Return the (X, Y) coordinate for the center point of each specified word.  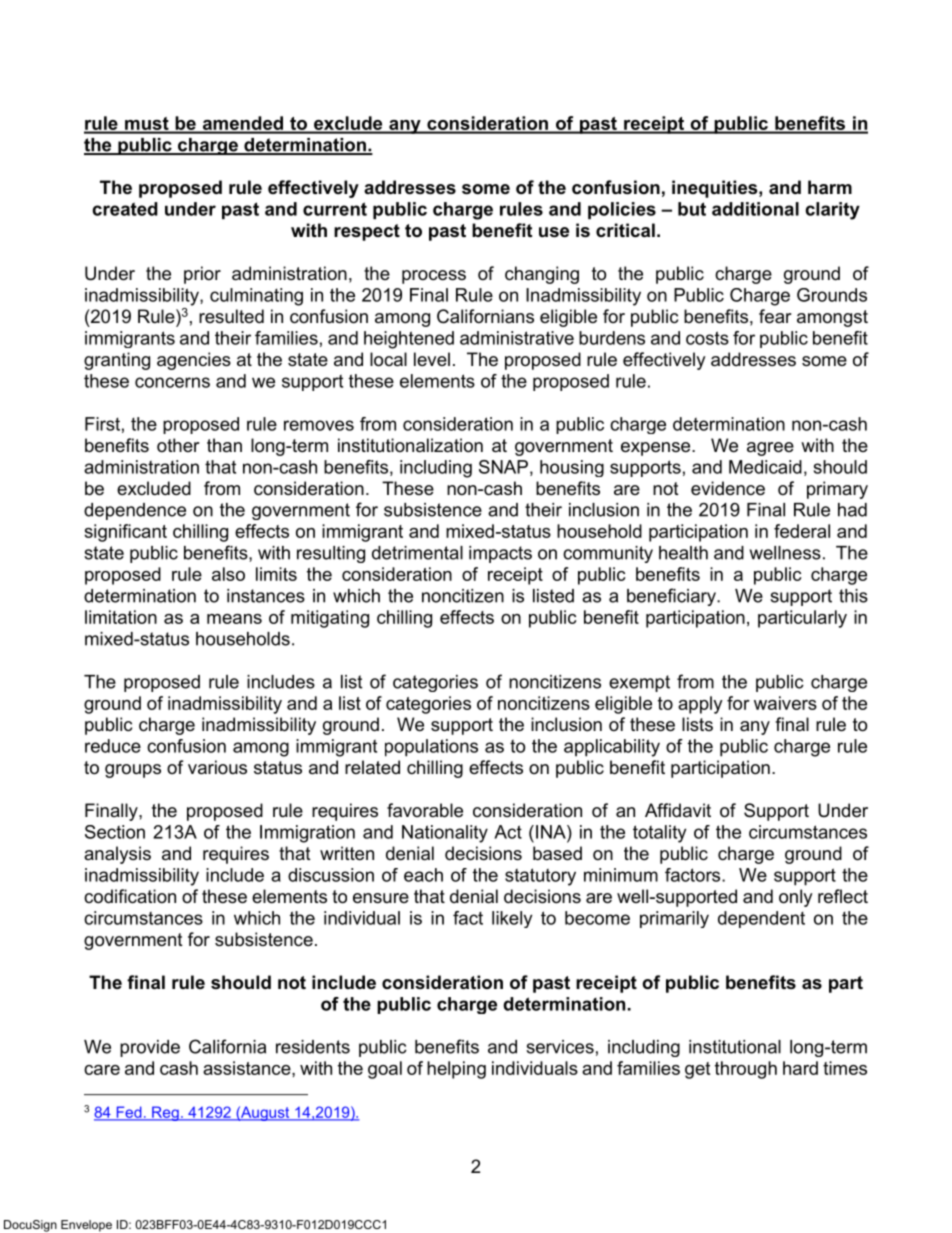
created (125, 209)
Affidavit (678, 810)
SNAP (503, 467)
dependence (135, 511)
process (434, 277)
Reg (165, 1113)
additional (755, 209)
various (217, 767)
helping (456, 1070)
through (746, 1070)
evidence (728, 488)
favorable (425, 810)
